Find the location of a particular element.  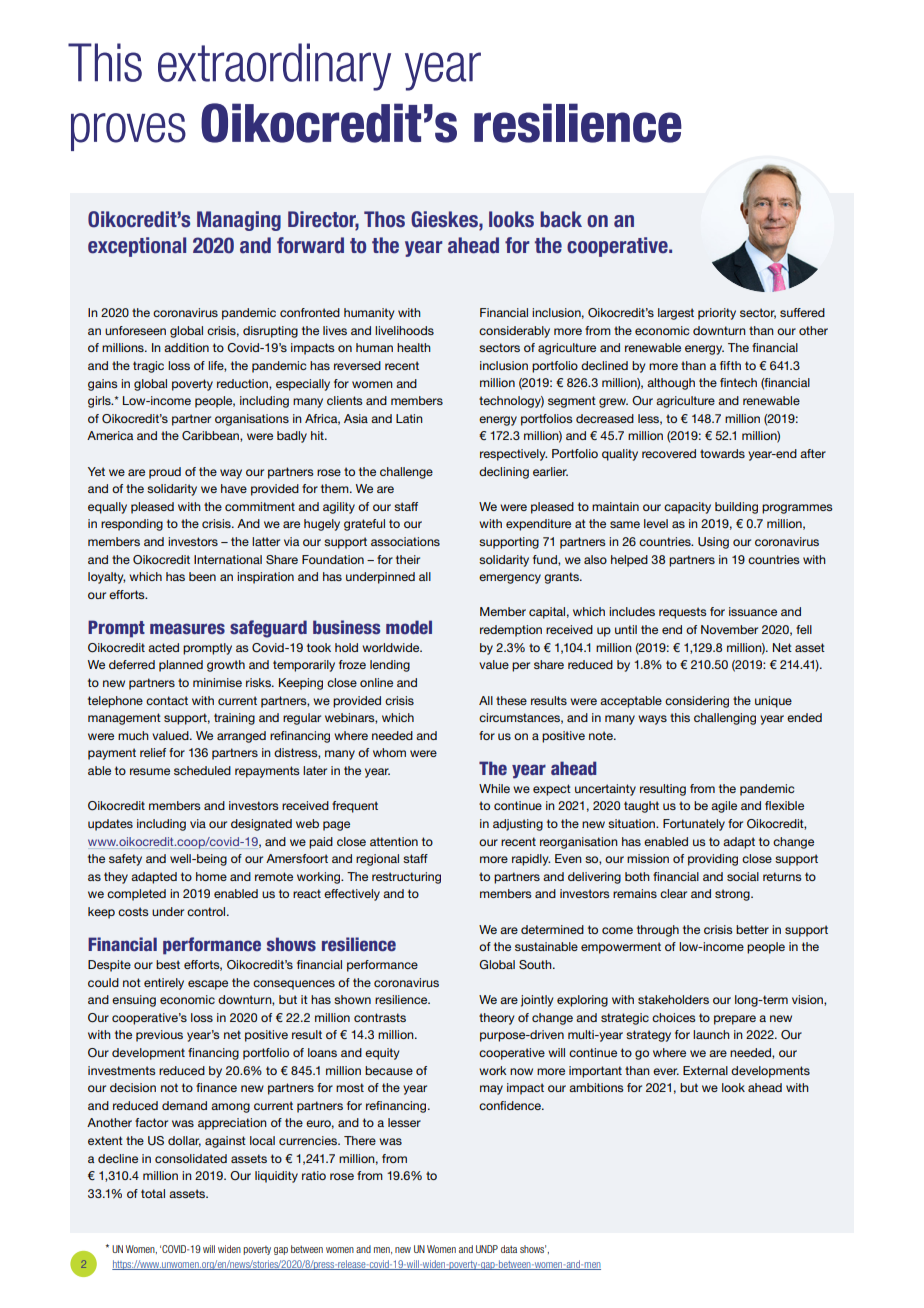

model is located at coordinates (409, 627).
